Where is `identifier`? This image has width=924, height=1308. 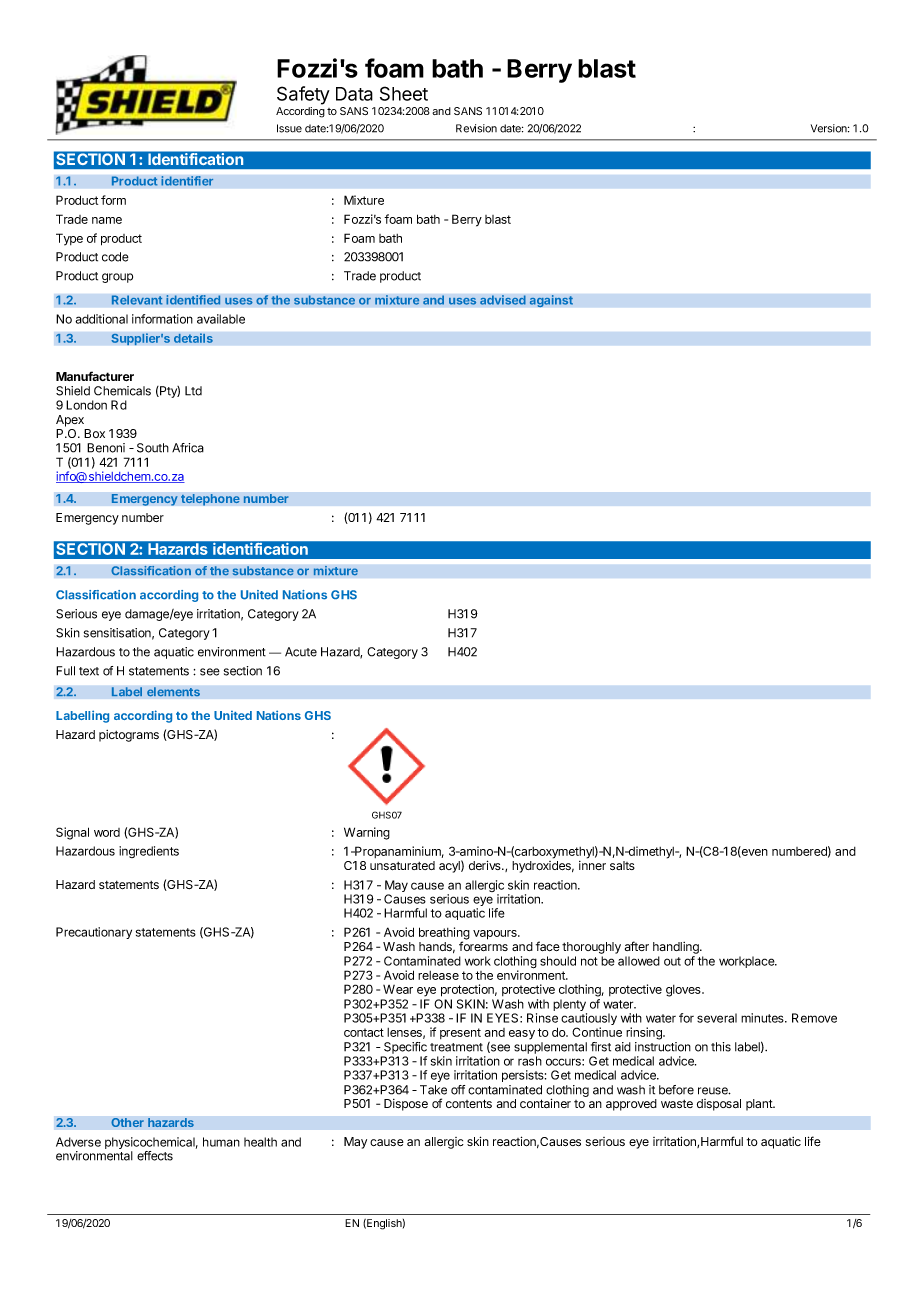 identifier is located at coordinates (187, 181).
